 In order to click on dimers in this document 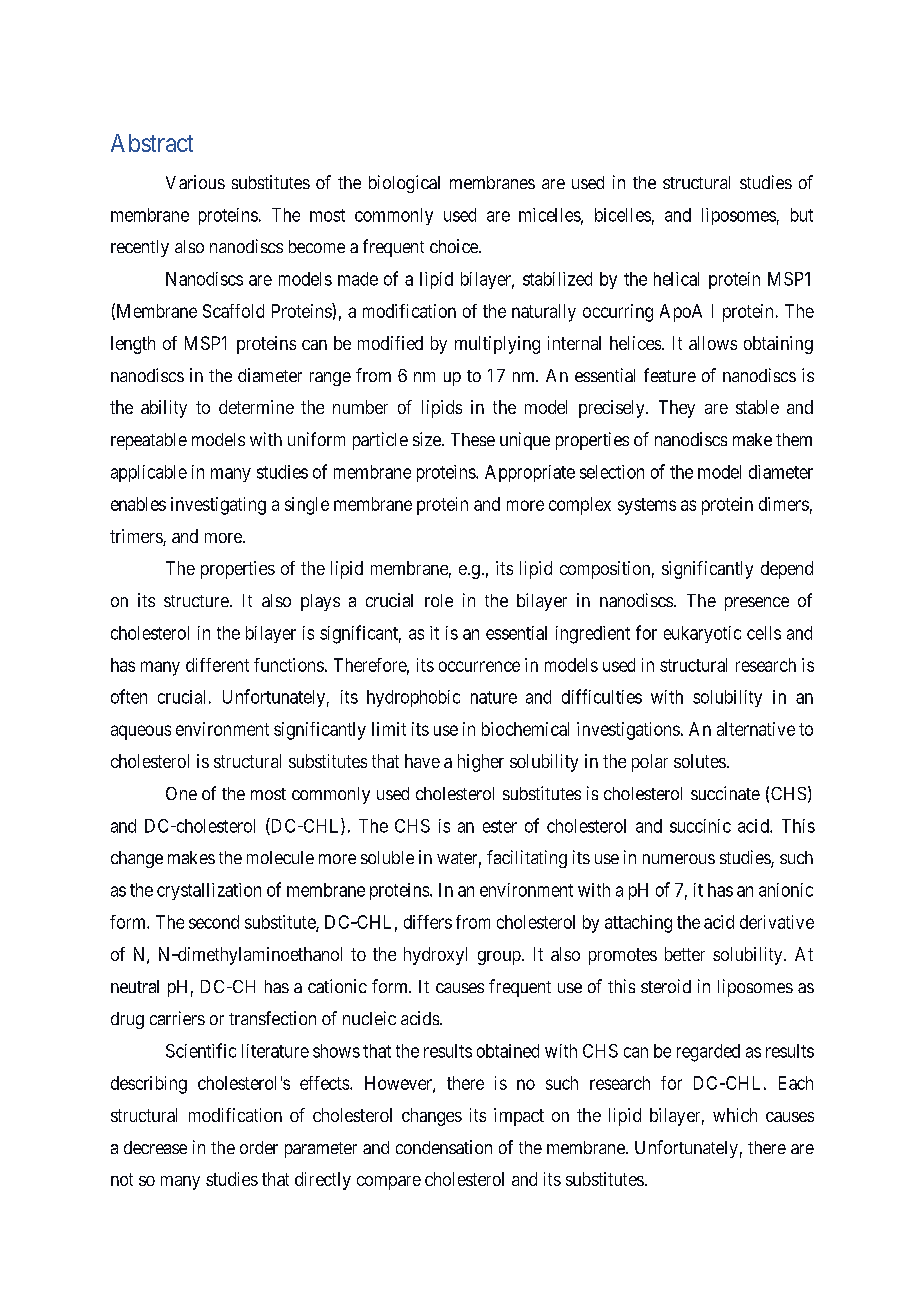, I will do `click(784, 504)`.
